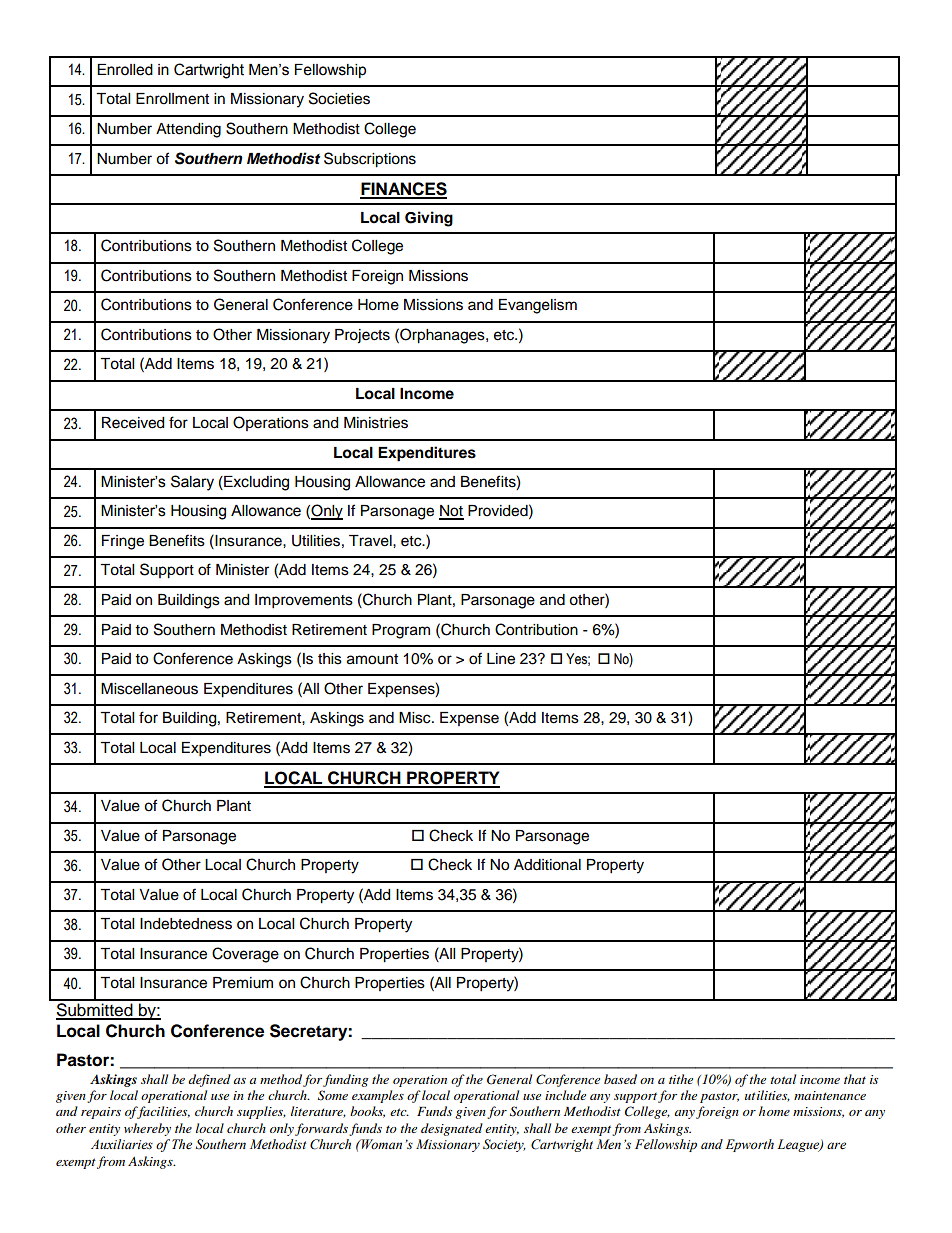  I want to click on Enrollment, so click(172, 99).
